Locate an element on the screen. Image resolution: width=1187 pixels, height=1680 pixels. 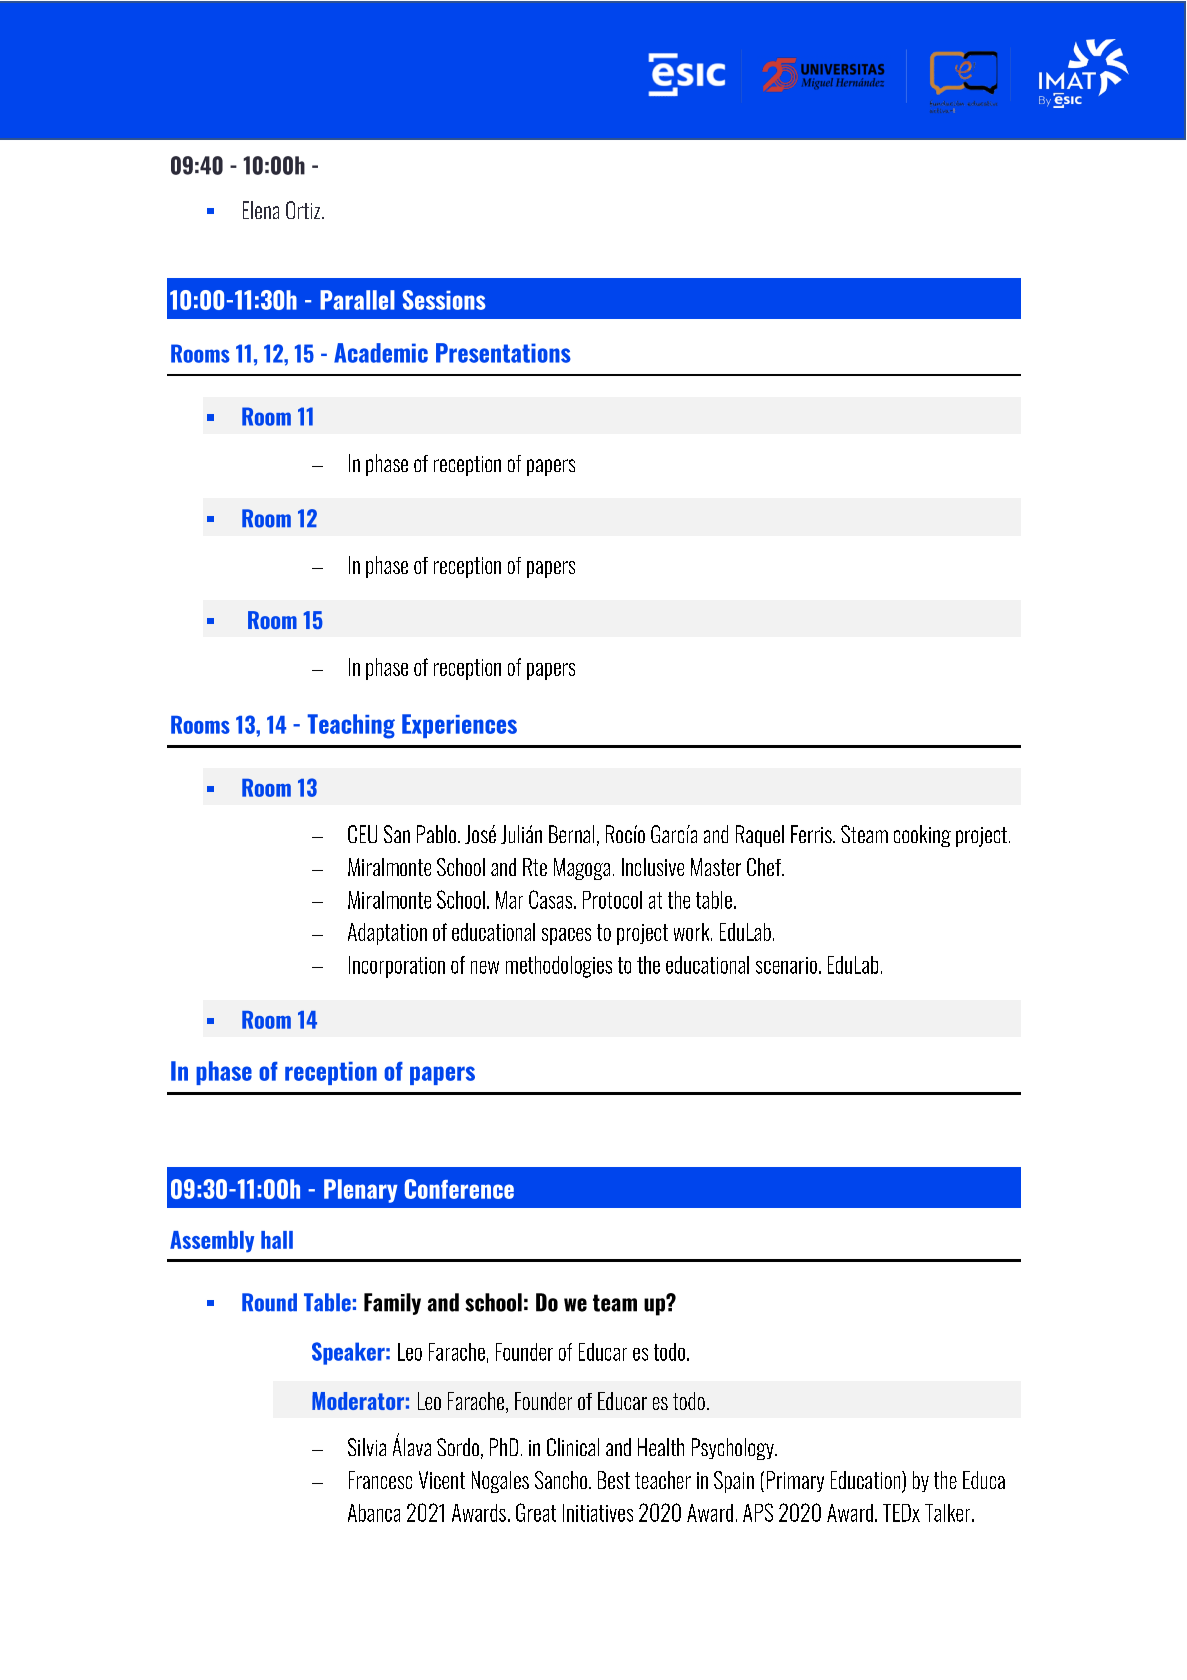
Bernal is located at coordinates (571, 834).
